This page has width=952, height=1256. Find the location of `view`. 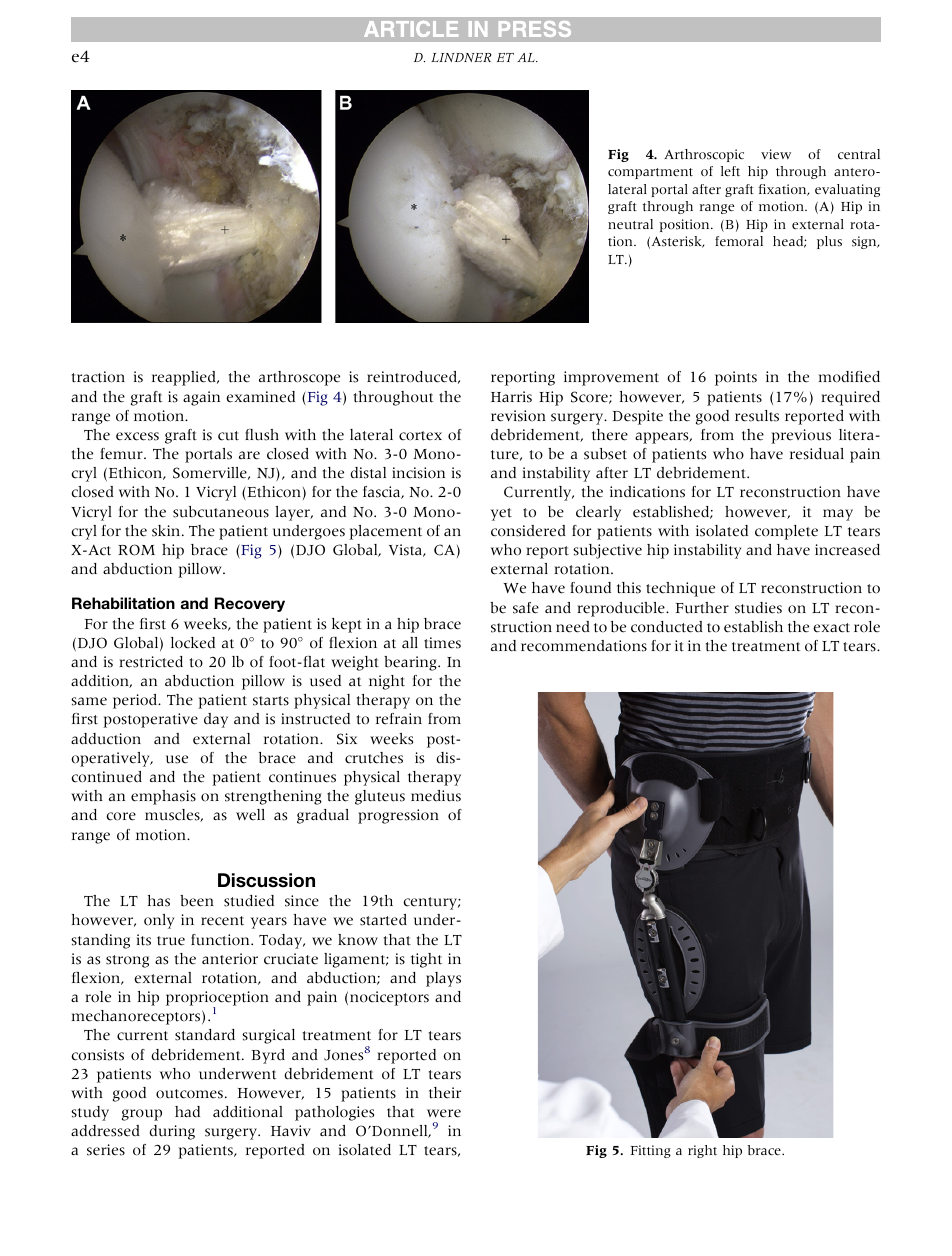

view is located at coordinates (776, 154).
